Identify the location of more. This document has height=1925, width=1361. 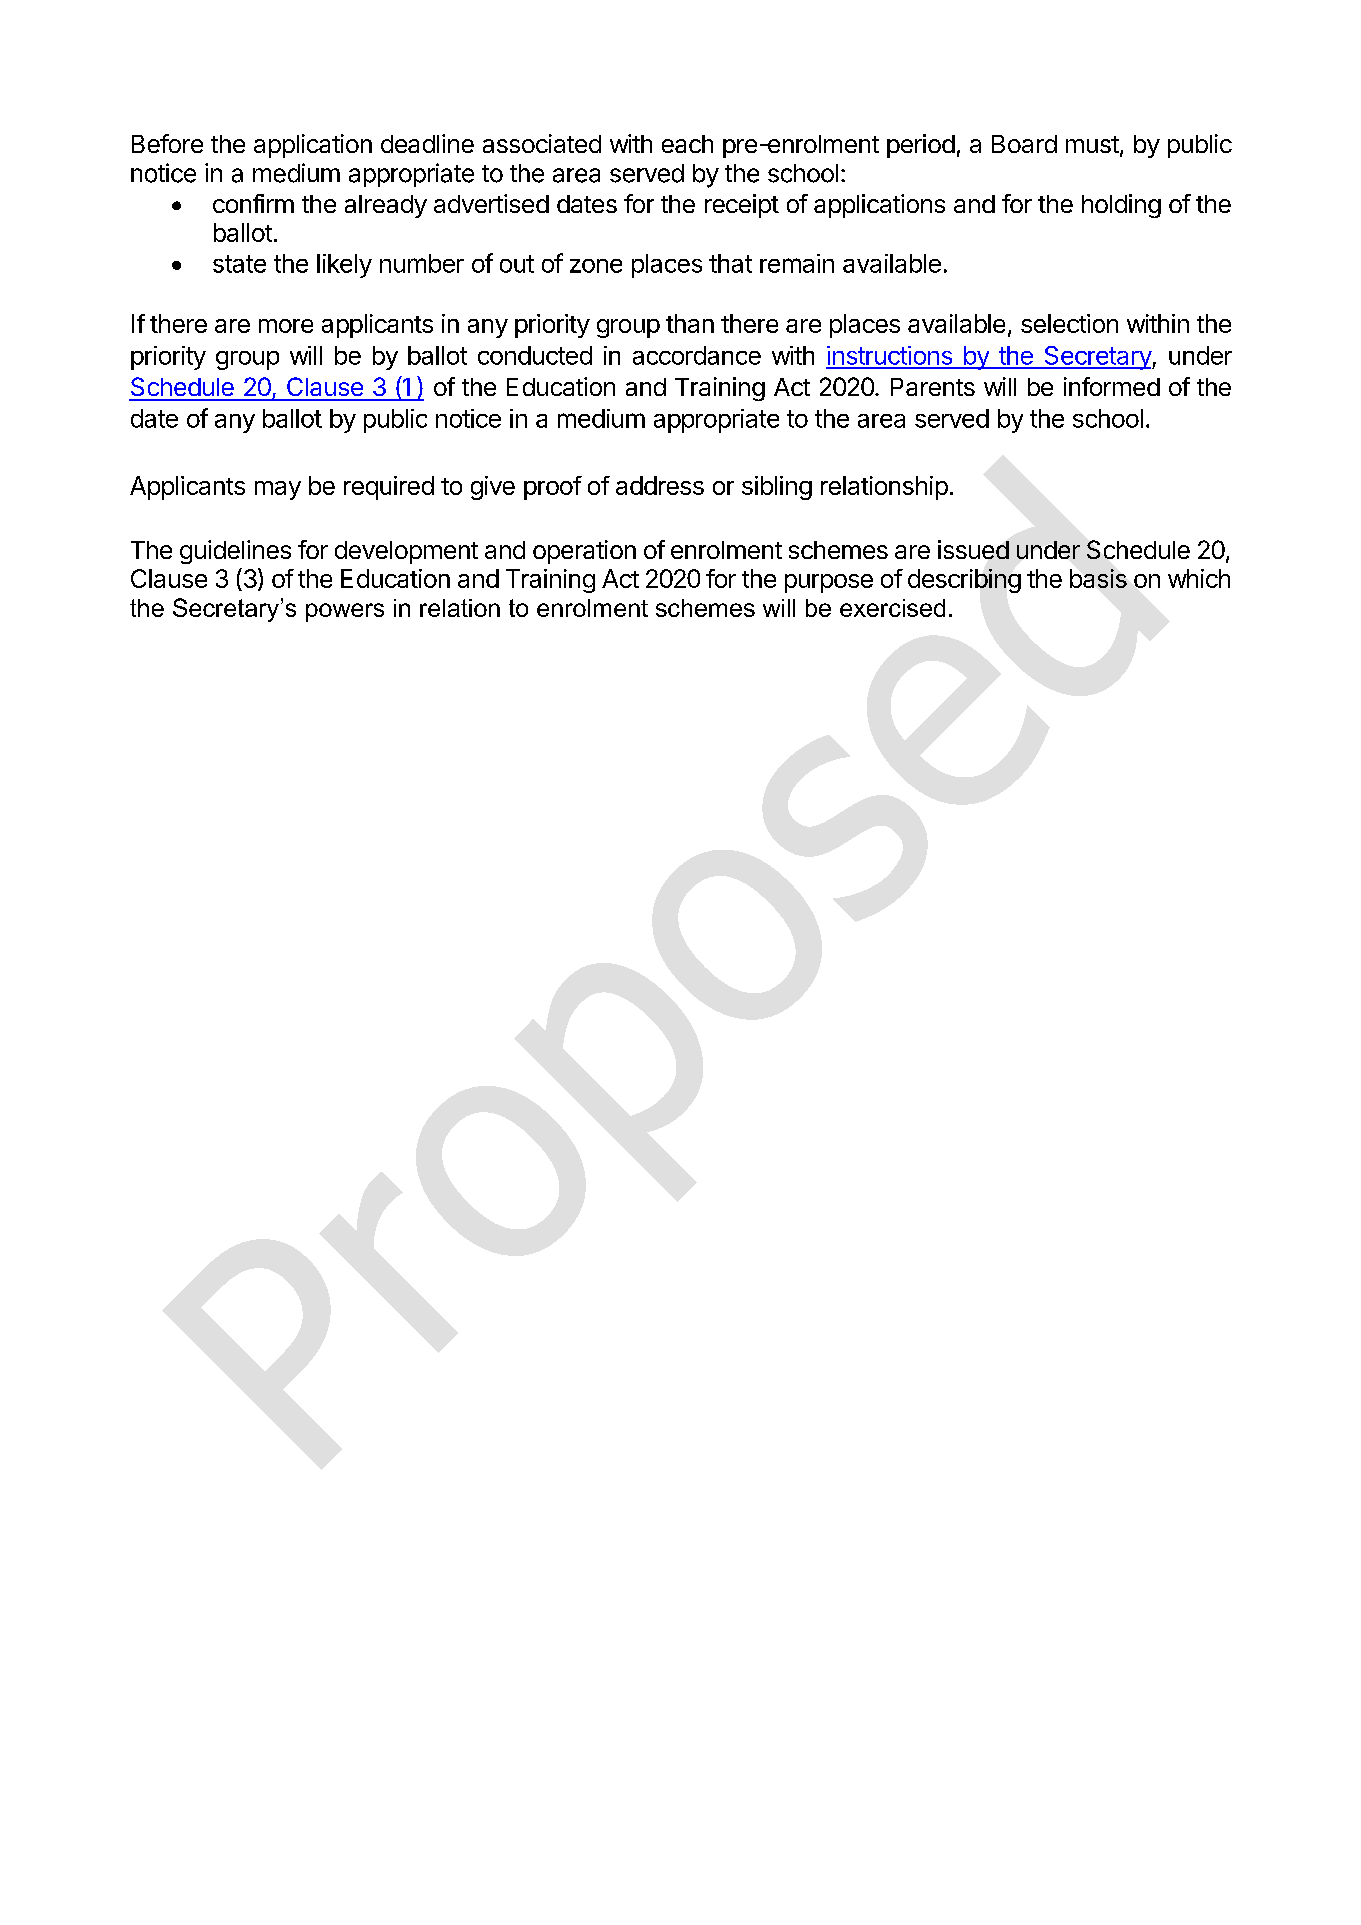
(286, 326).
